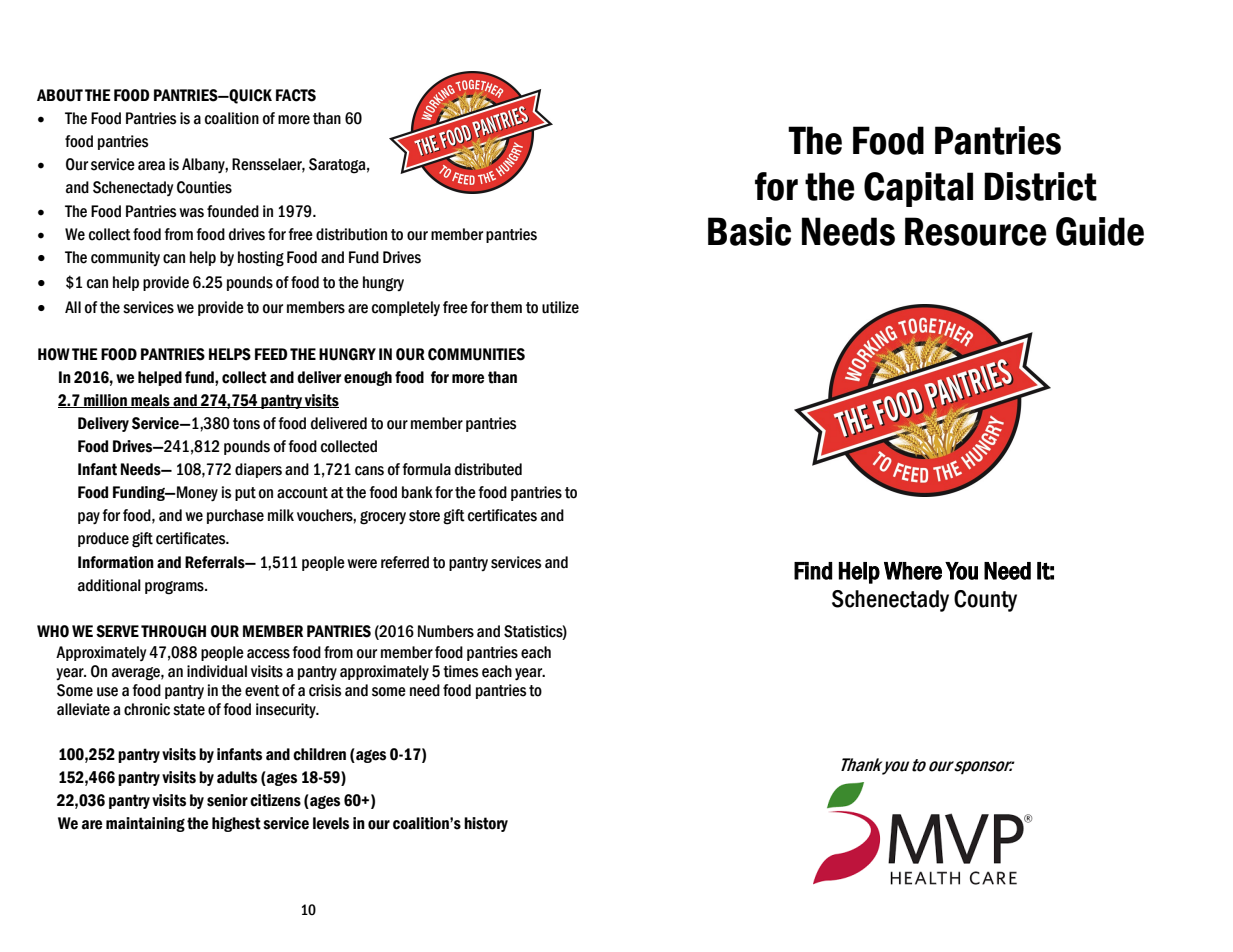 The image size is (1233, 952). What do you see at coordinates (175, 588) in the page?
I see `programs` at bounding box center [175, 588].
